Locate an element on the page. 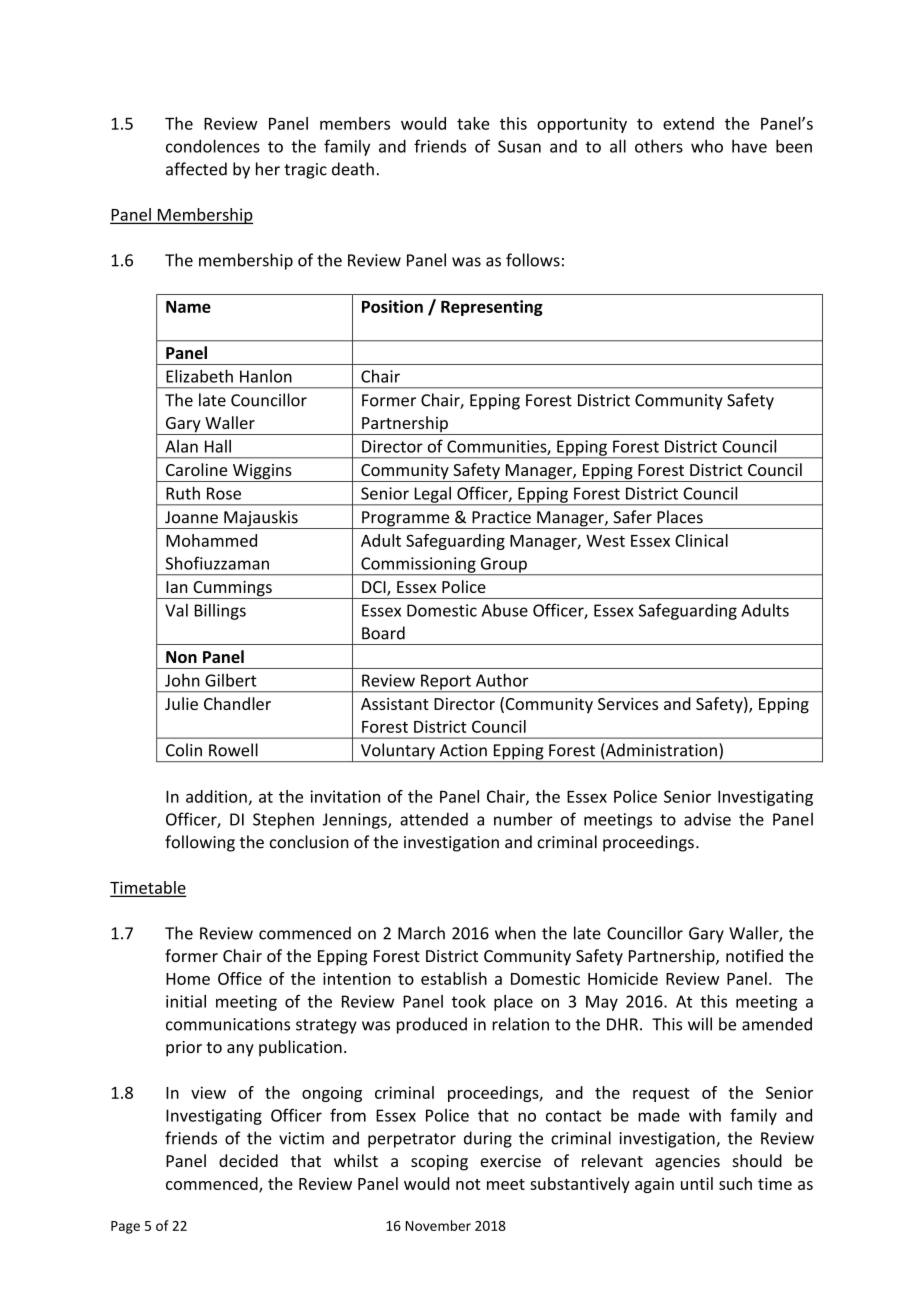  Legal is located at coordinates (432, 495).
